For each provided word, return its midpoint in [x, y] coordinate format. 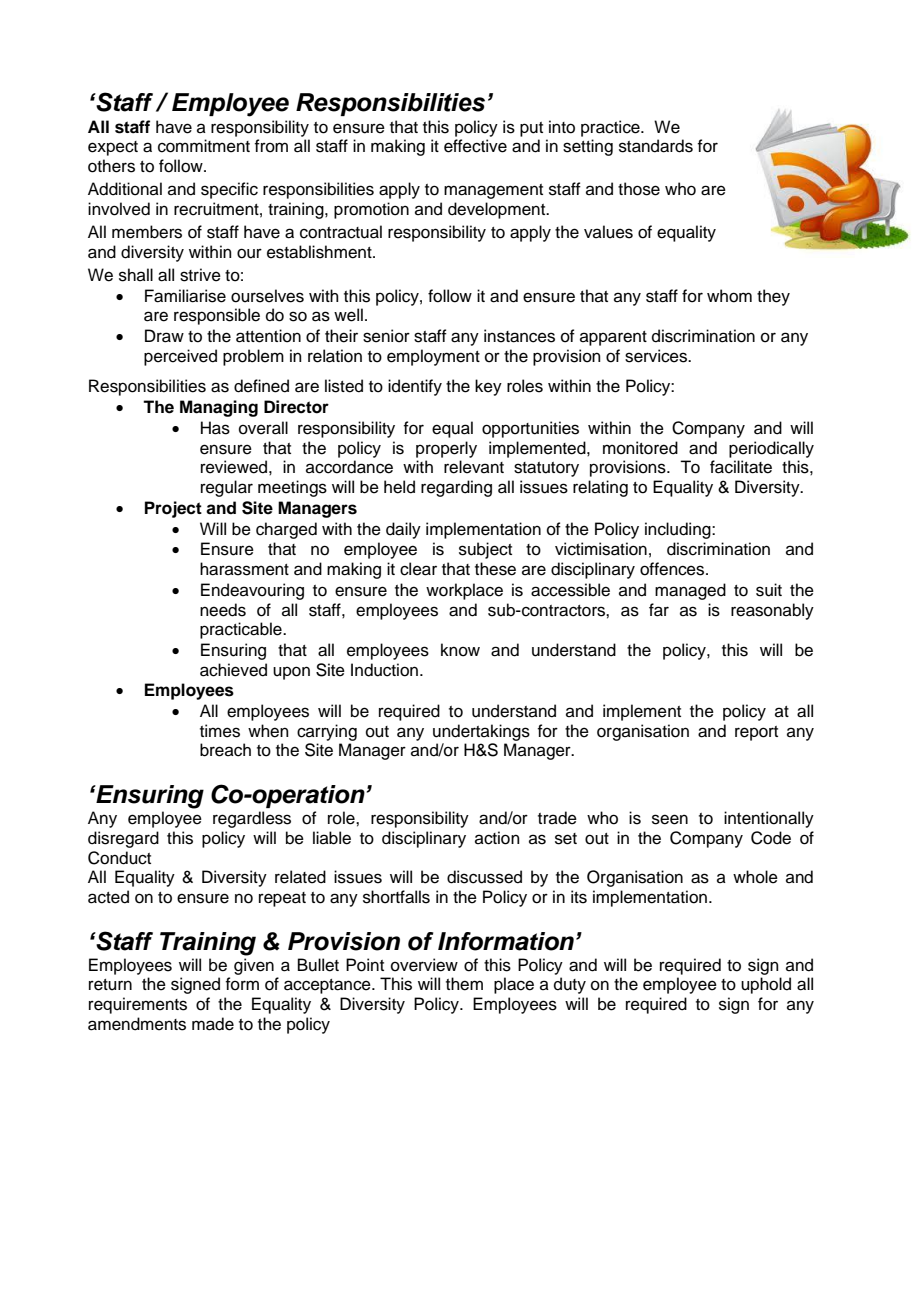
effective [475, 146]
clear [418, 569]
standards [656, 146]
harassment [244, 569]
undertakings [481, 732]
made [213, 1024]
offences [673, 569]
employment [433, 357]
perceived [180, 357]
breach [225, 750]
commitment [204, 146]
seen [670, 819]
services [657, 356]
